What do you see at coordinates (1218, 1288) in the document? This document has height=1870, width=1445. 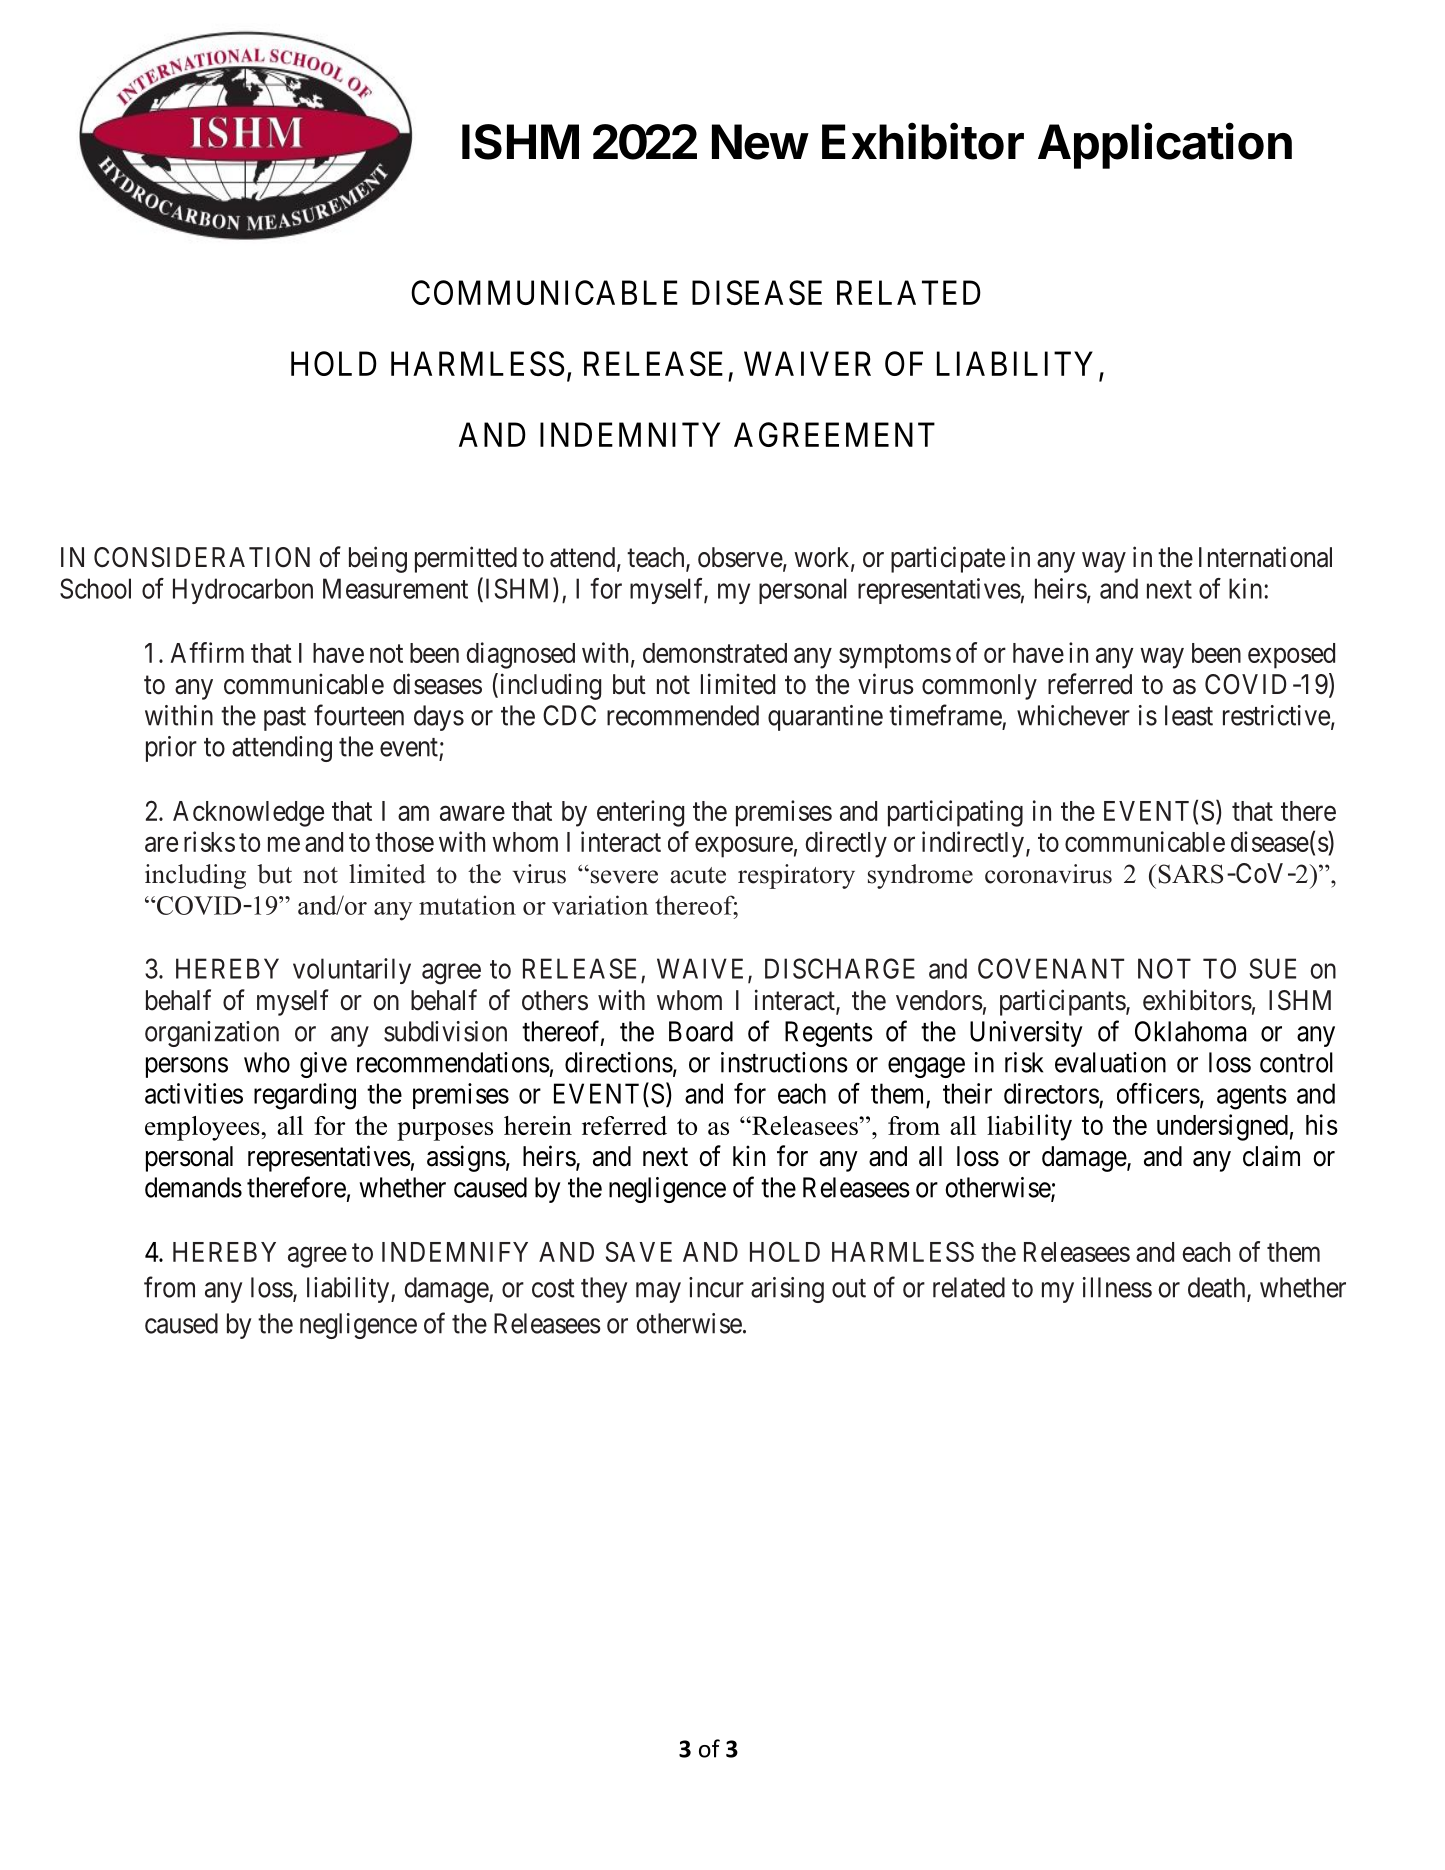 I see `death` at bounding box center [1218, 1288].
